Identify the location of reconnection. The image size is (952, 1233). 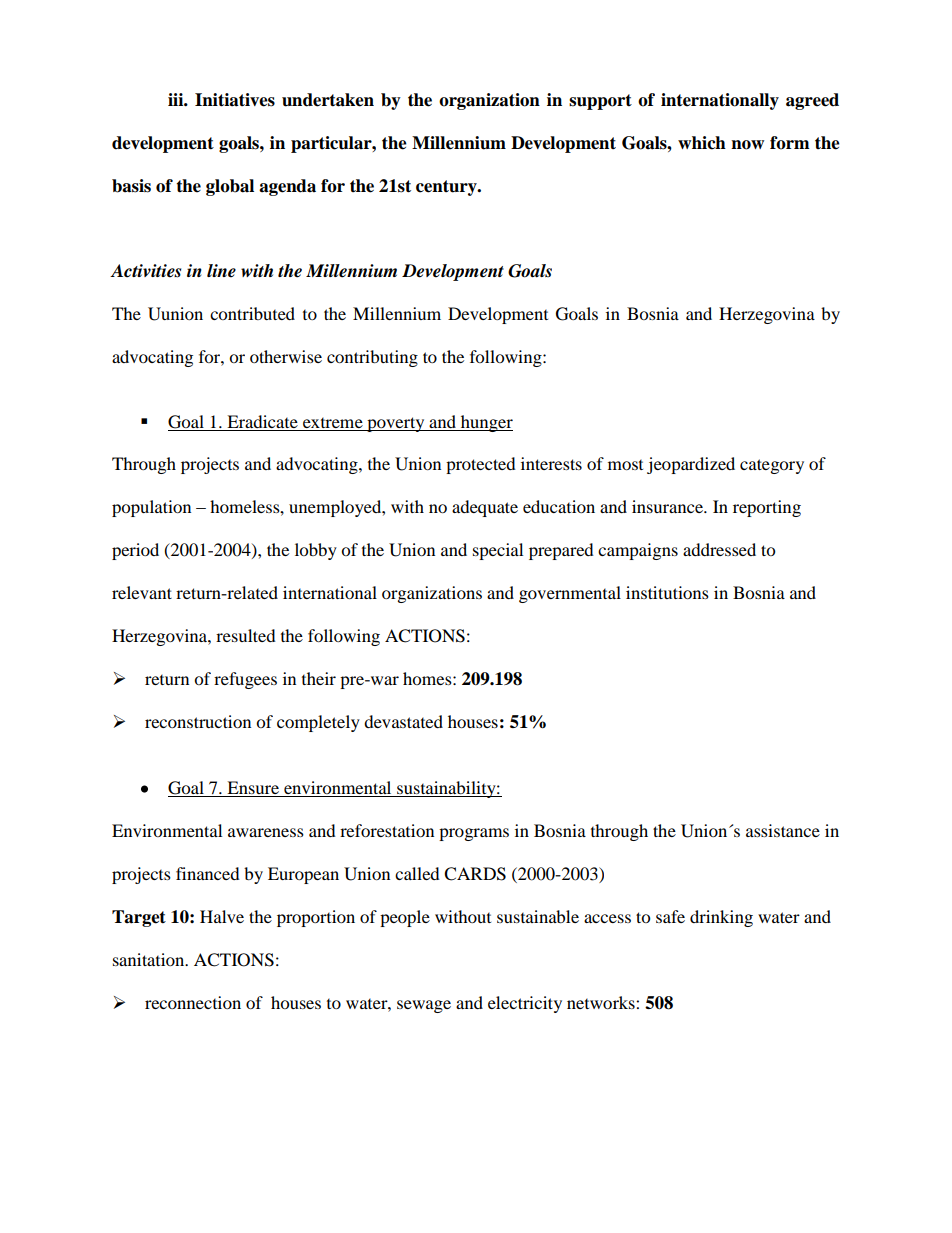
(193, 1002).
